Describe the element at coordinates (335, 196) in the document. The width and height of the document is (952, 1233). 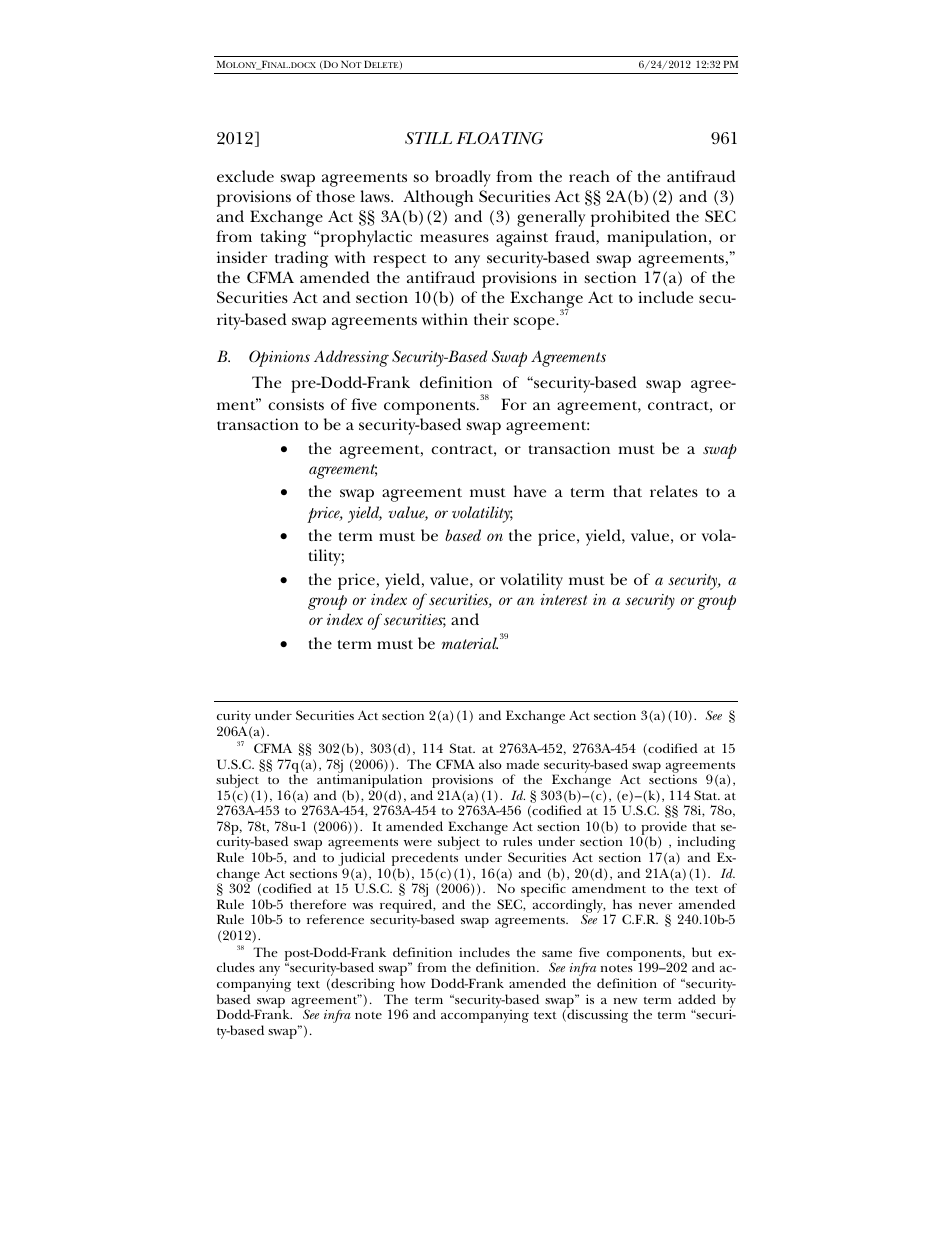
I see `those` at that location.
